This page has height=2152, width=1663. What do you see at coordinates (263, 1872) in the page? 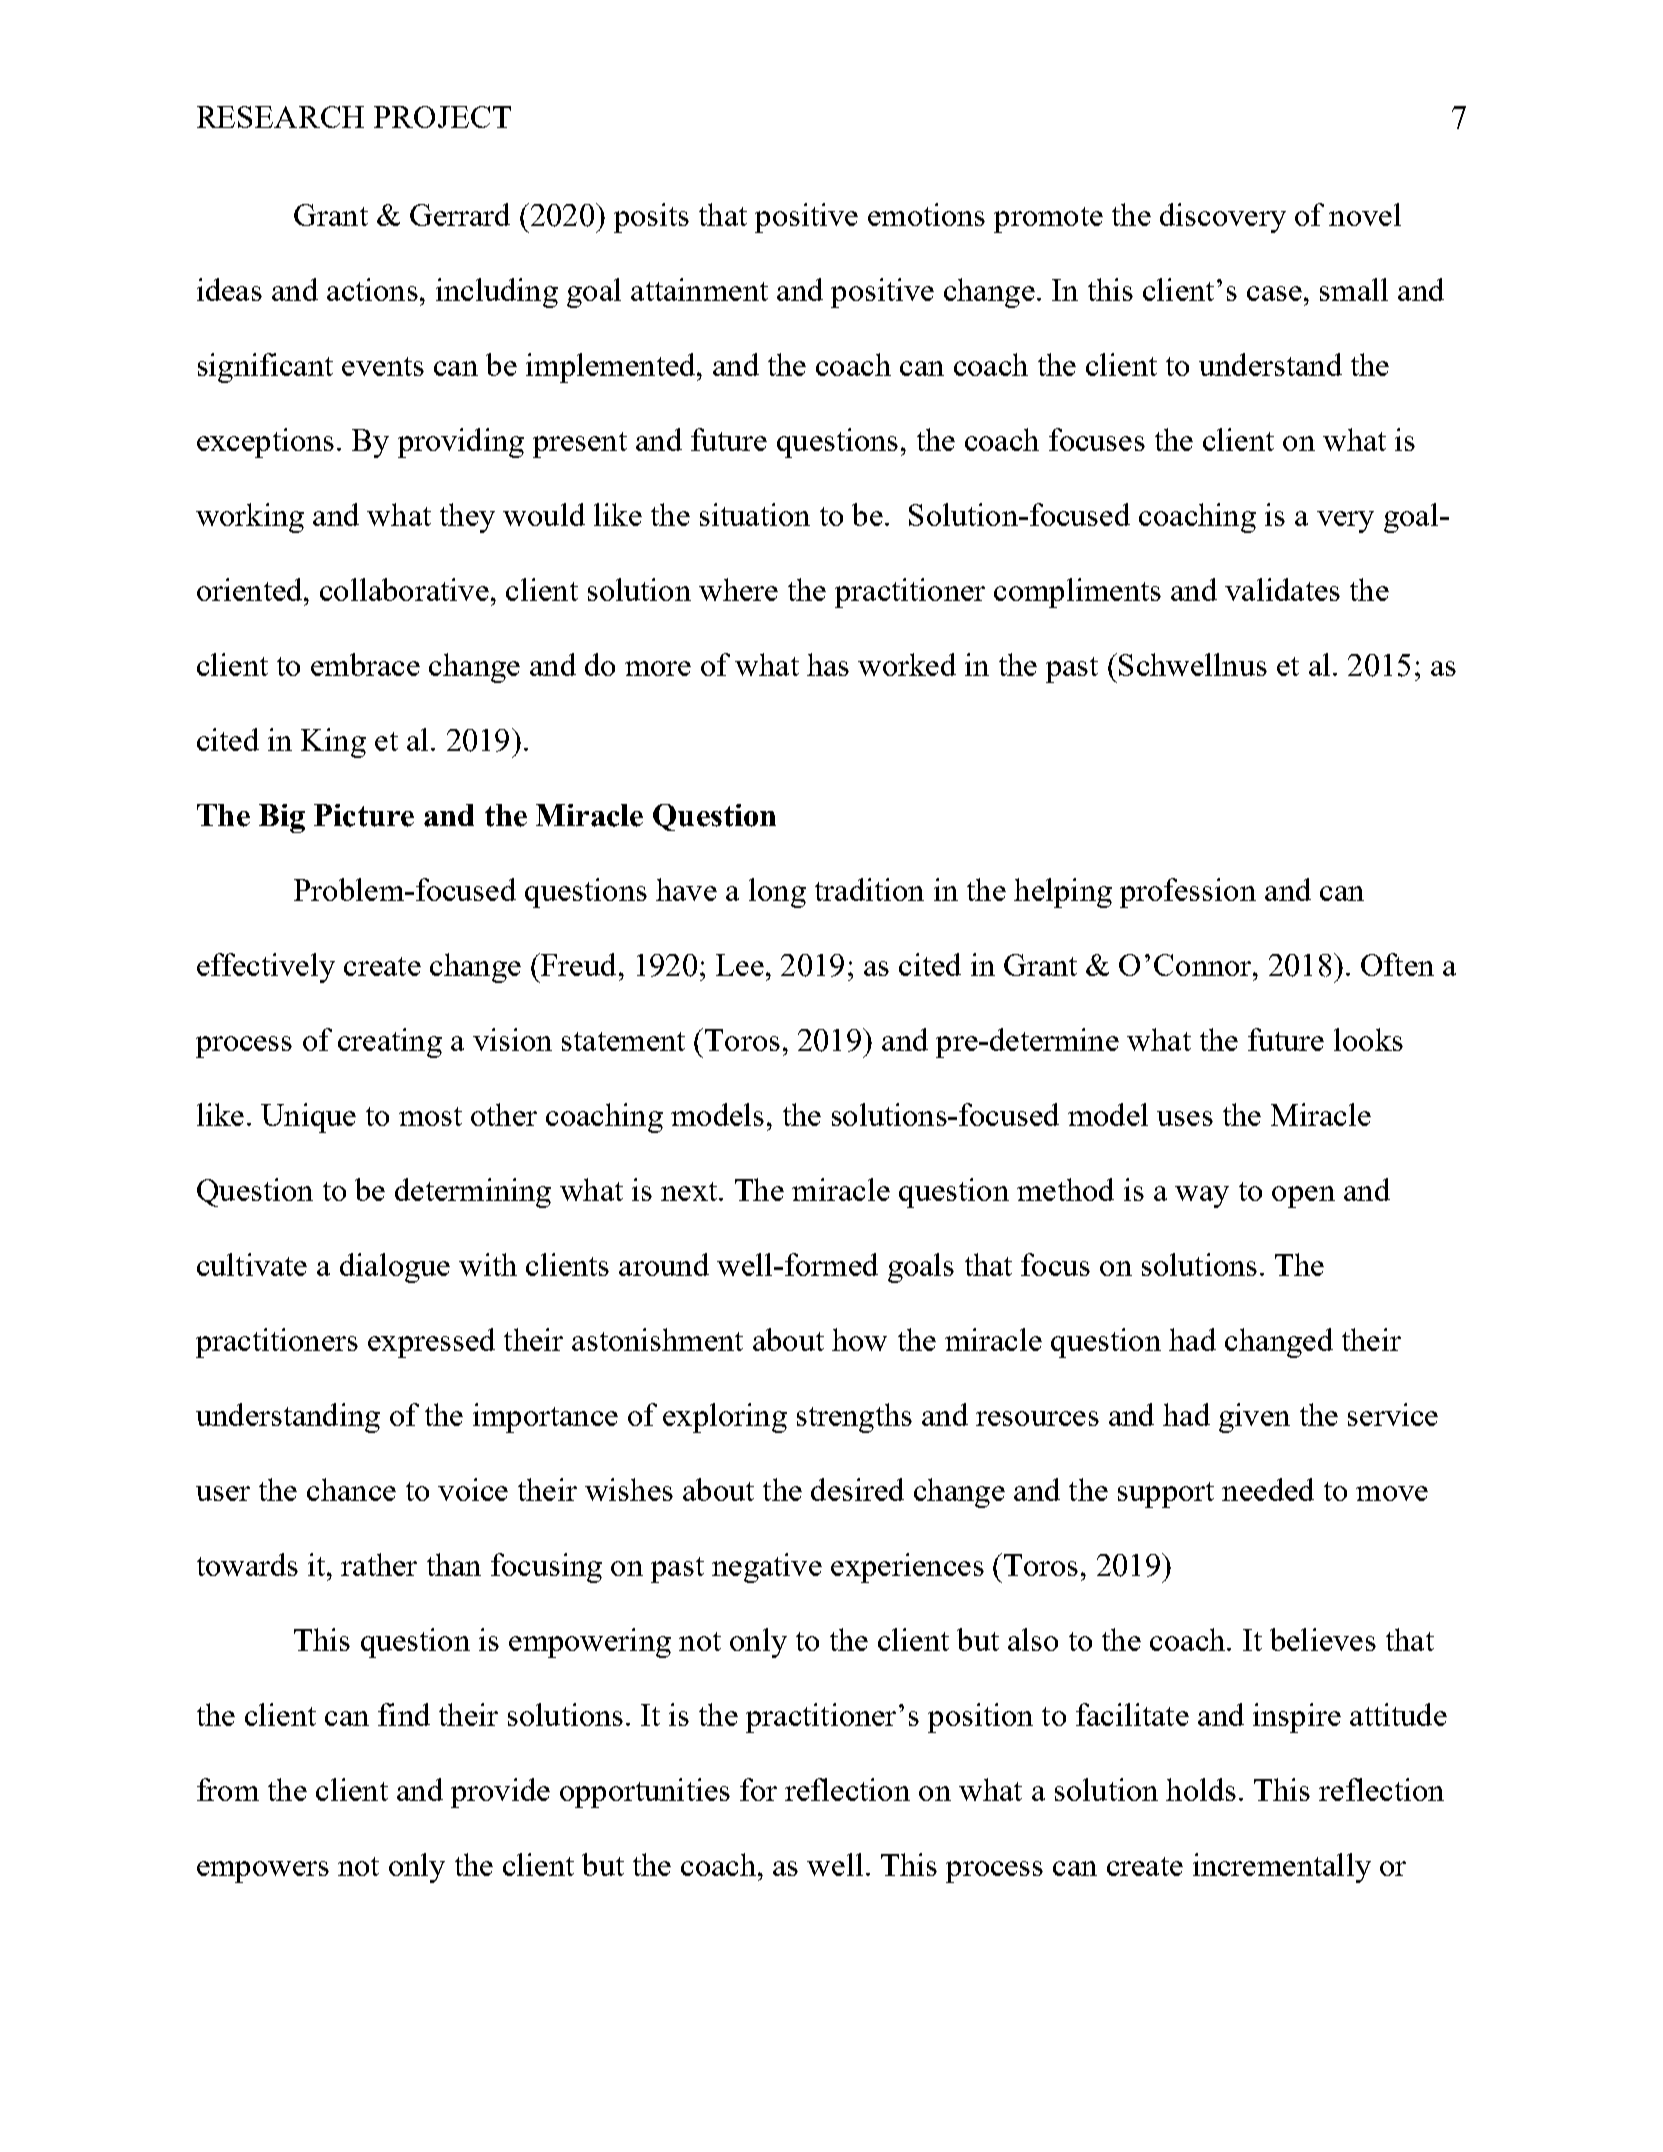
I see `empowers` at bounding box center [263, 1872].
